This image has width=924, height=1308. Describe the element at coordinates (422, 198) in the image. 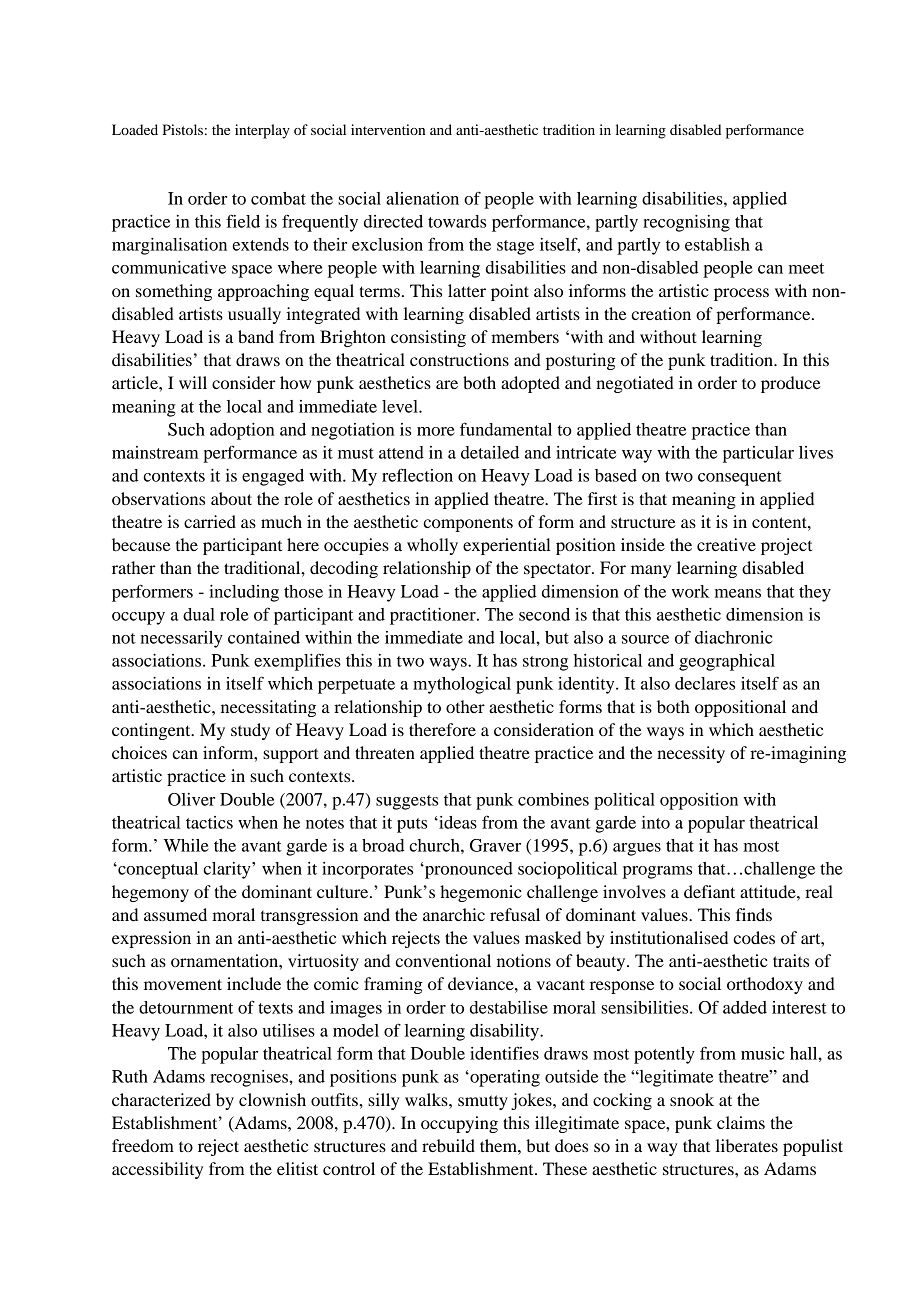

I see `alienation` at that location.
